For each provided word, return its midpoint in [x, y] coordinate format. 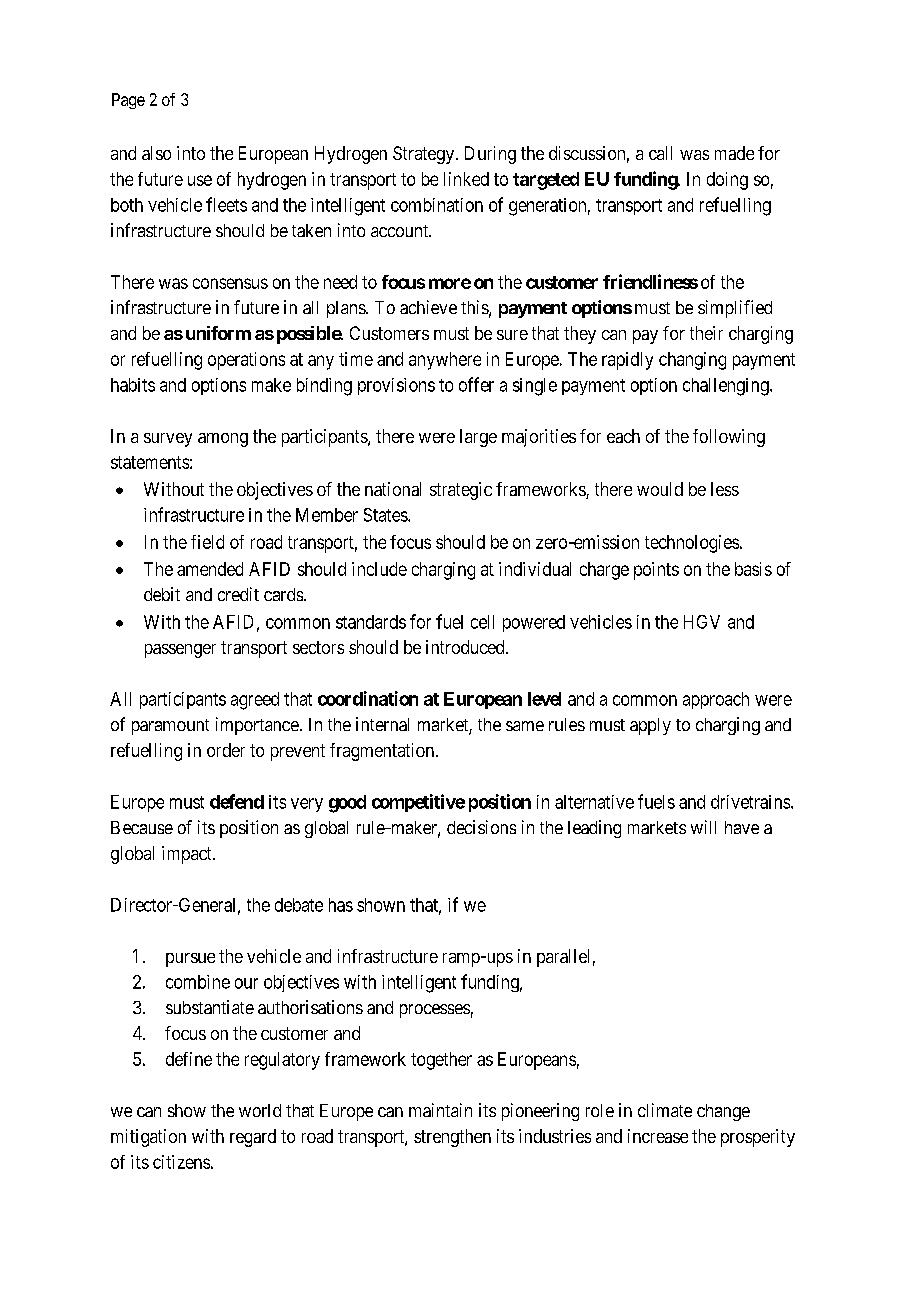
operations [246, 361]
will [703, 827]
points [656, 571]
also [156, 153]
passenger [180, 651]
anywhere [445, 361]
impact [188, 855]
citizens [181, 1162]
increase [658, 1136]
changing [692, 361]
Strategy [425, 155]
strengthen [452, 1138]
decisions [481, 827]
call [660, 153]
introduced [466, 647]
